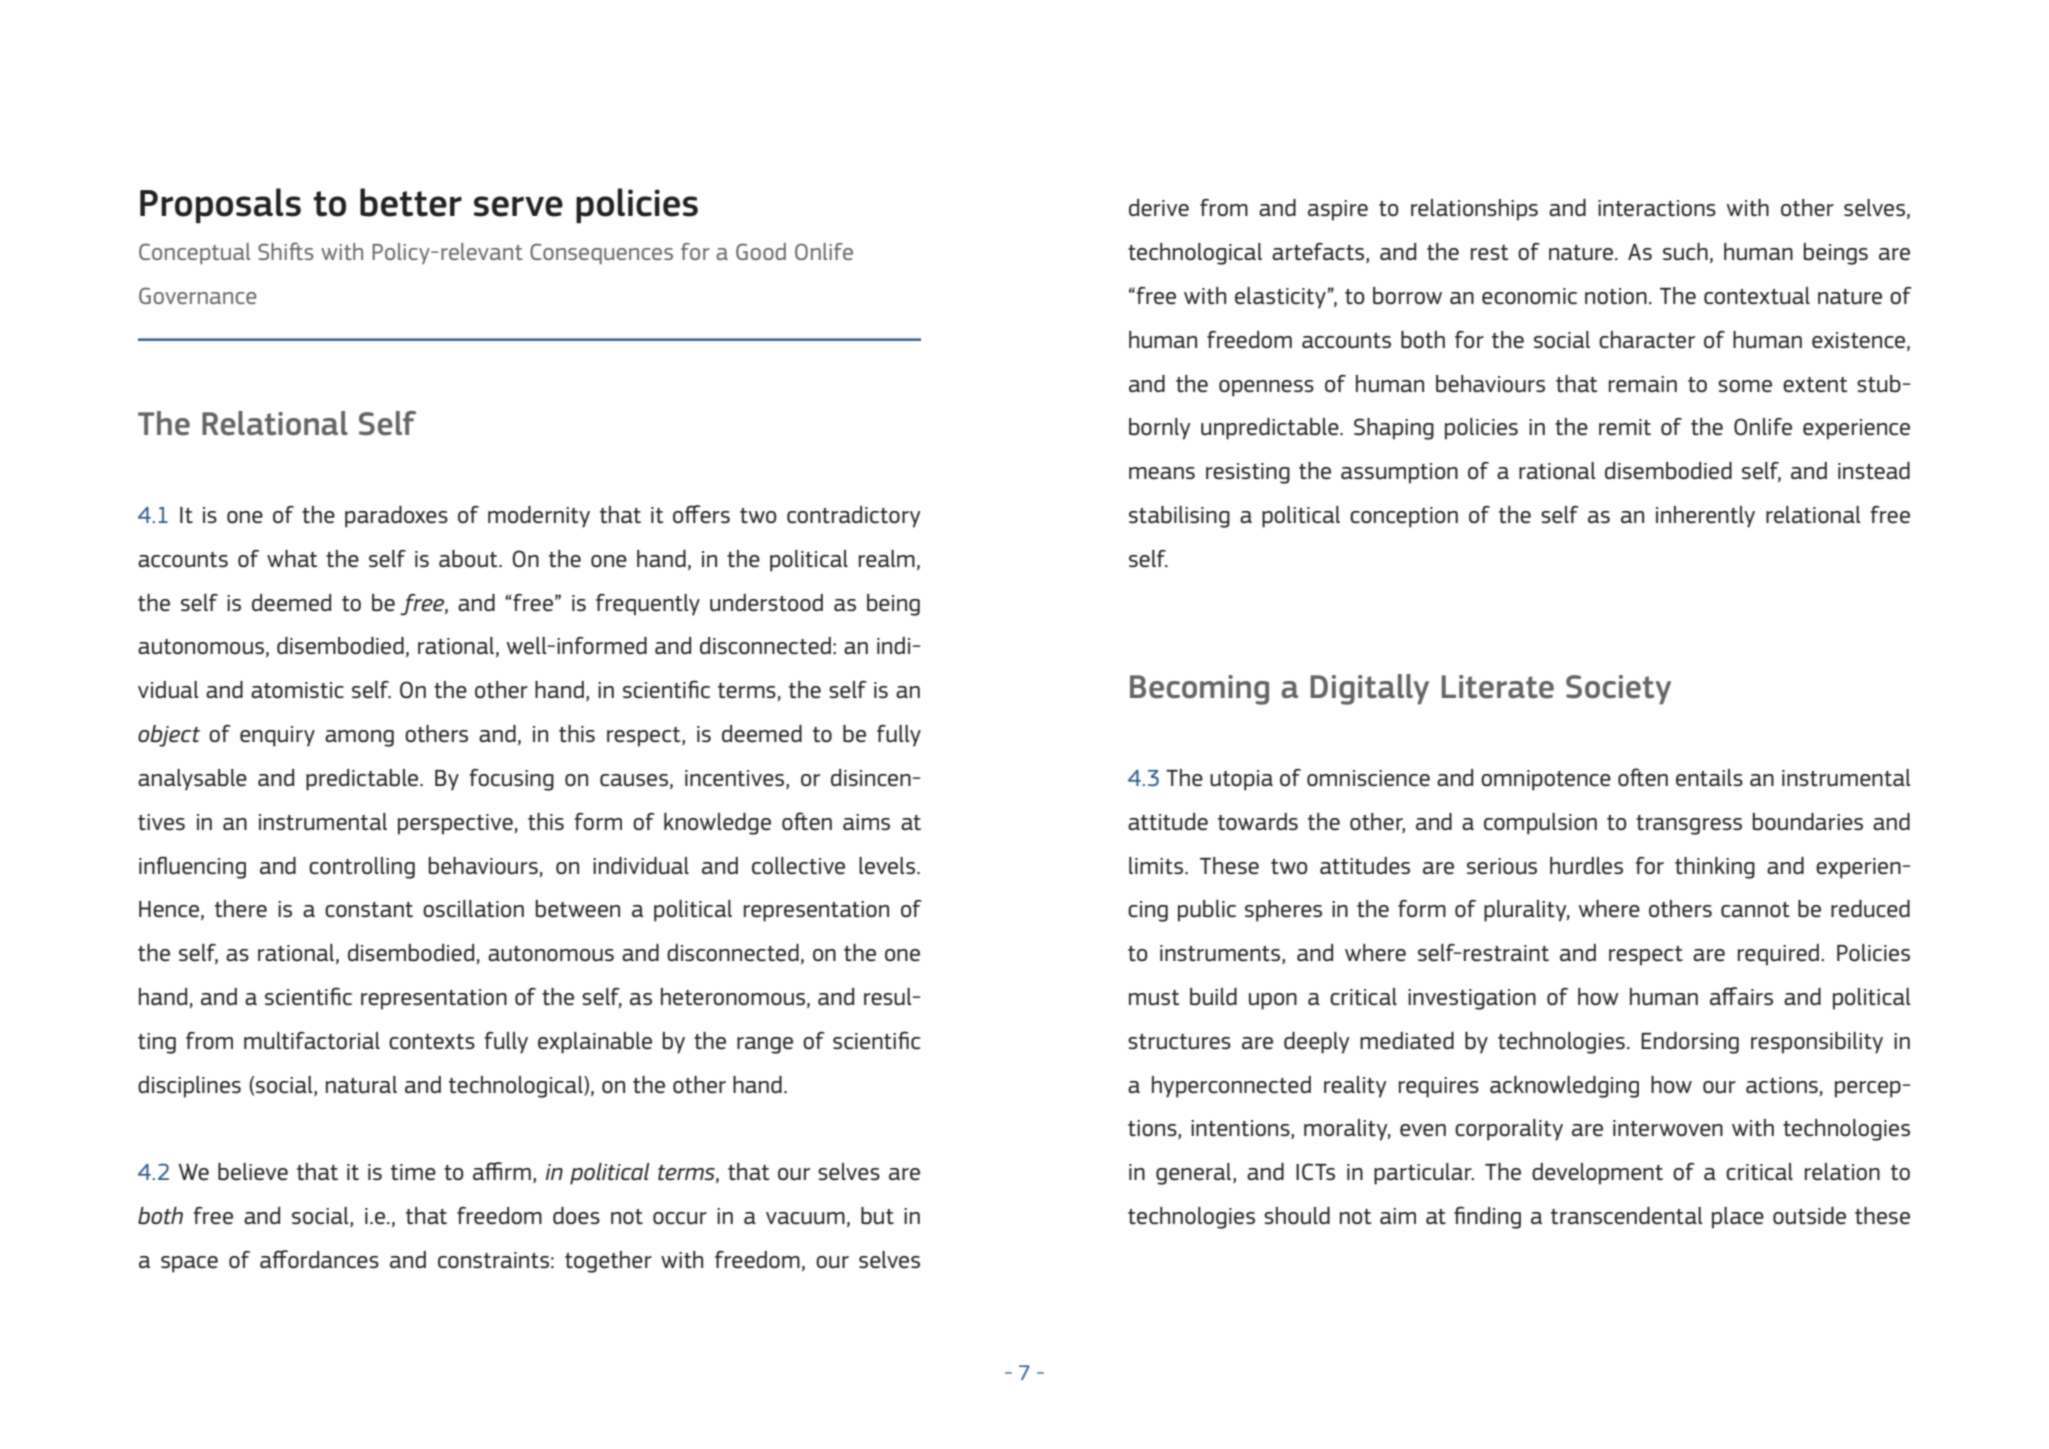  I want to click on entails, so click(1709, 778).
